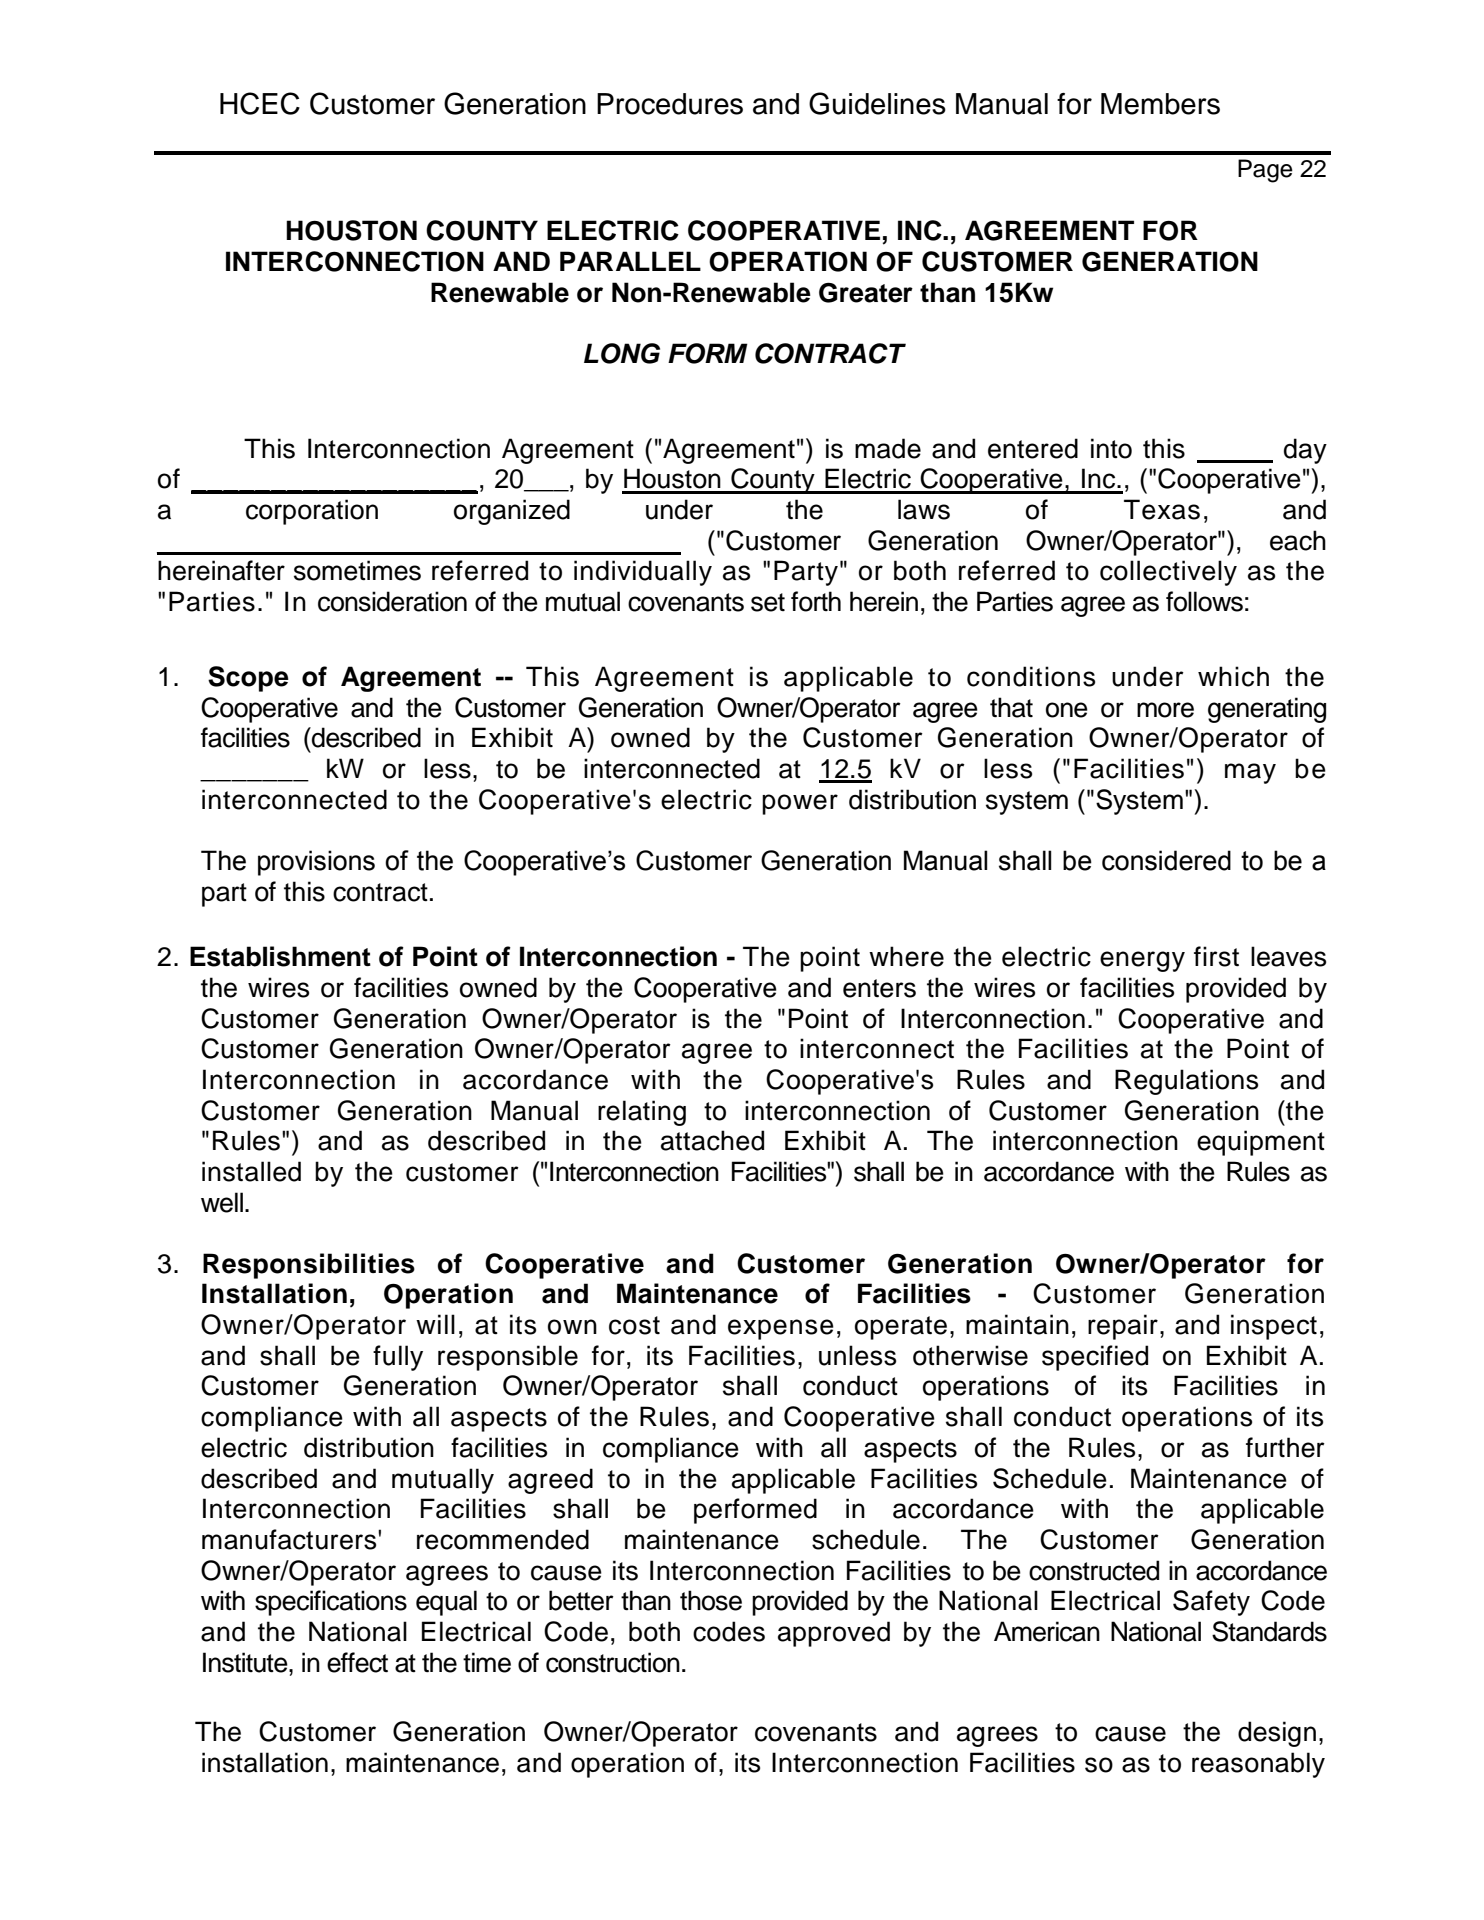  Describe the element at coordinates (1160, 104) in the screenshot. I see `Members` at that location.
